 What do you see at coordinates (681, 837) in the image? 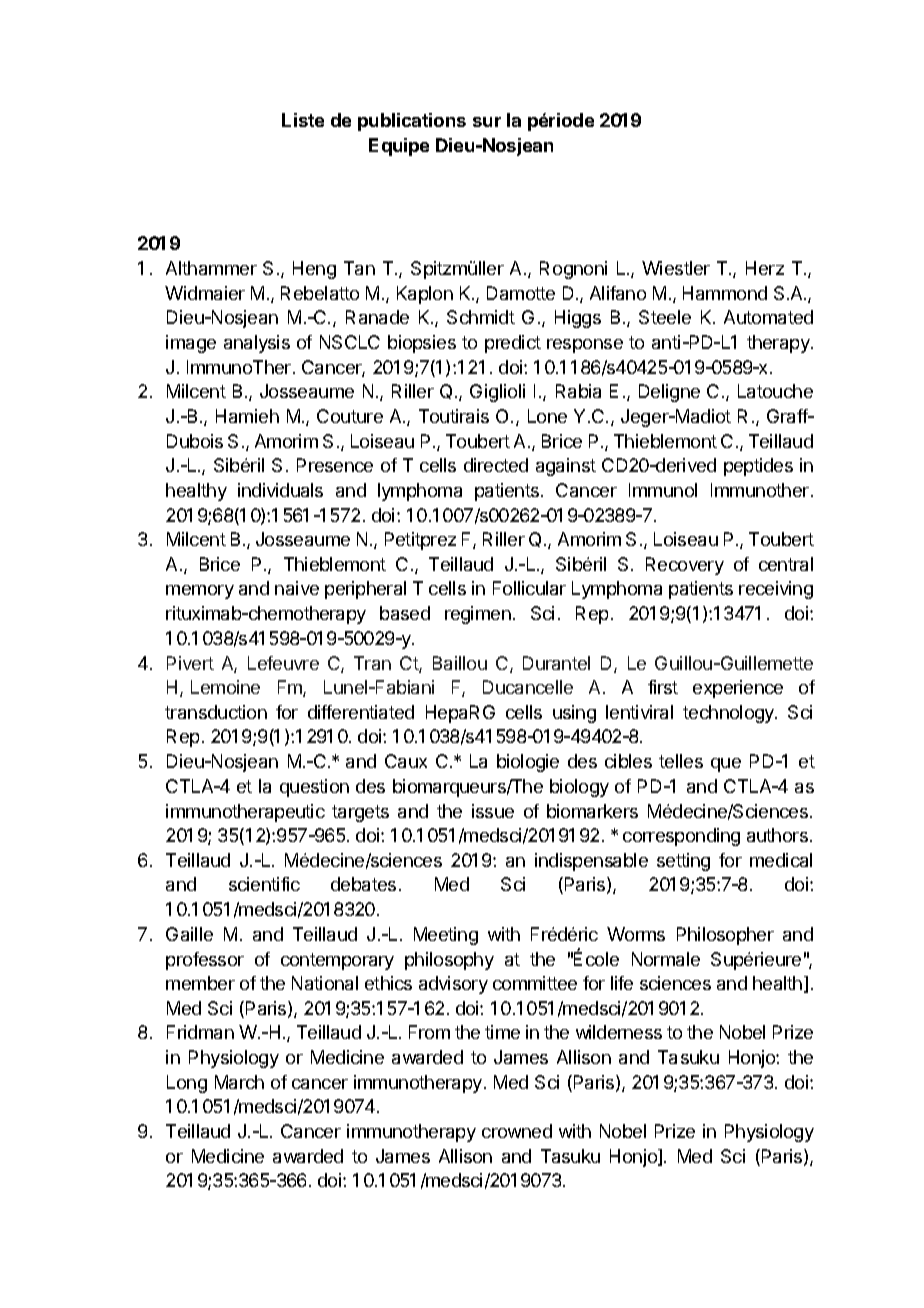
I see `corresponding` at bounding box center [681, 837].
